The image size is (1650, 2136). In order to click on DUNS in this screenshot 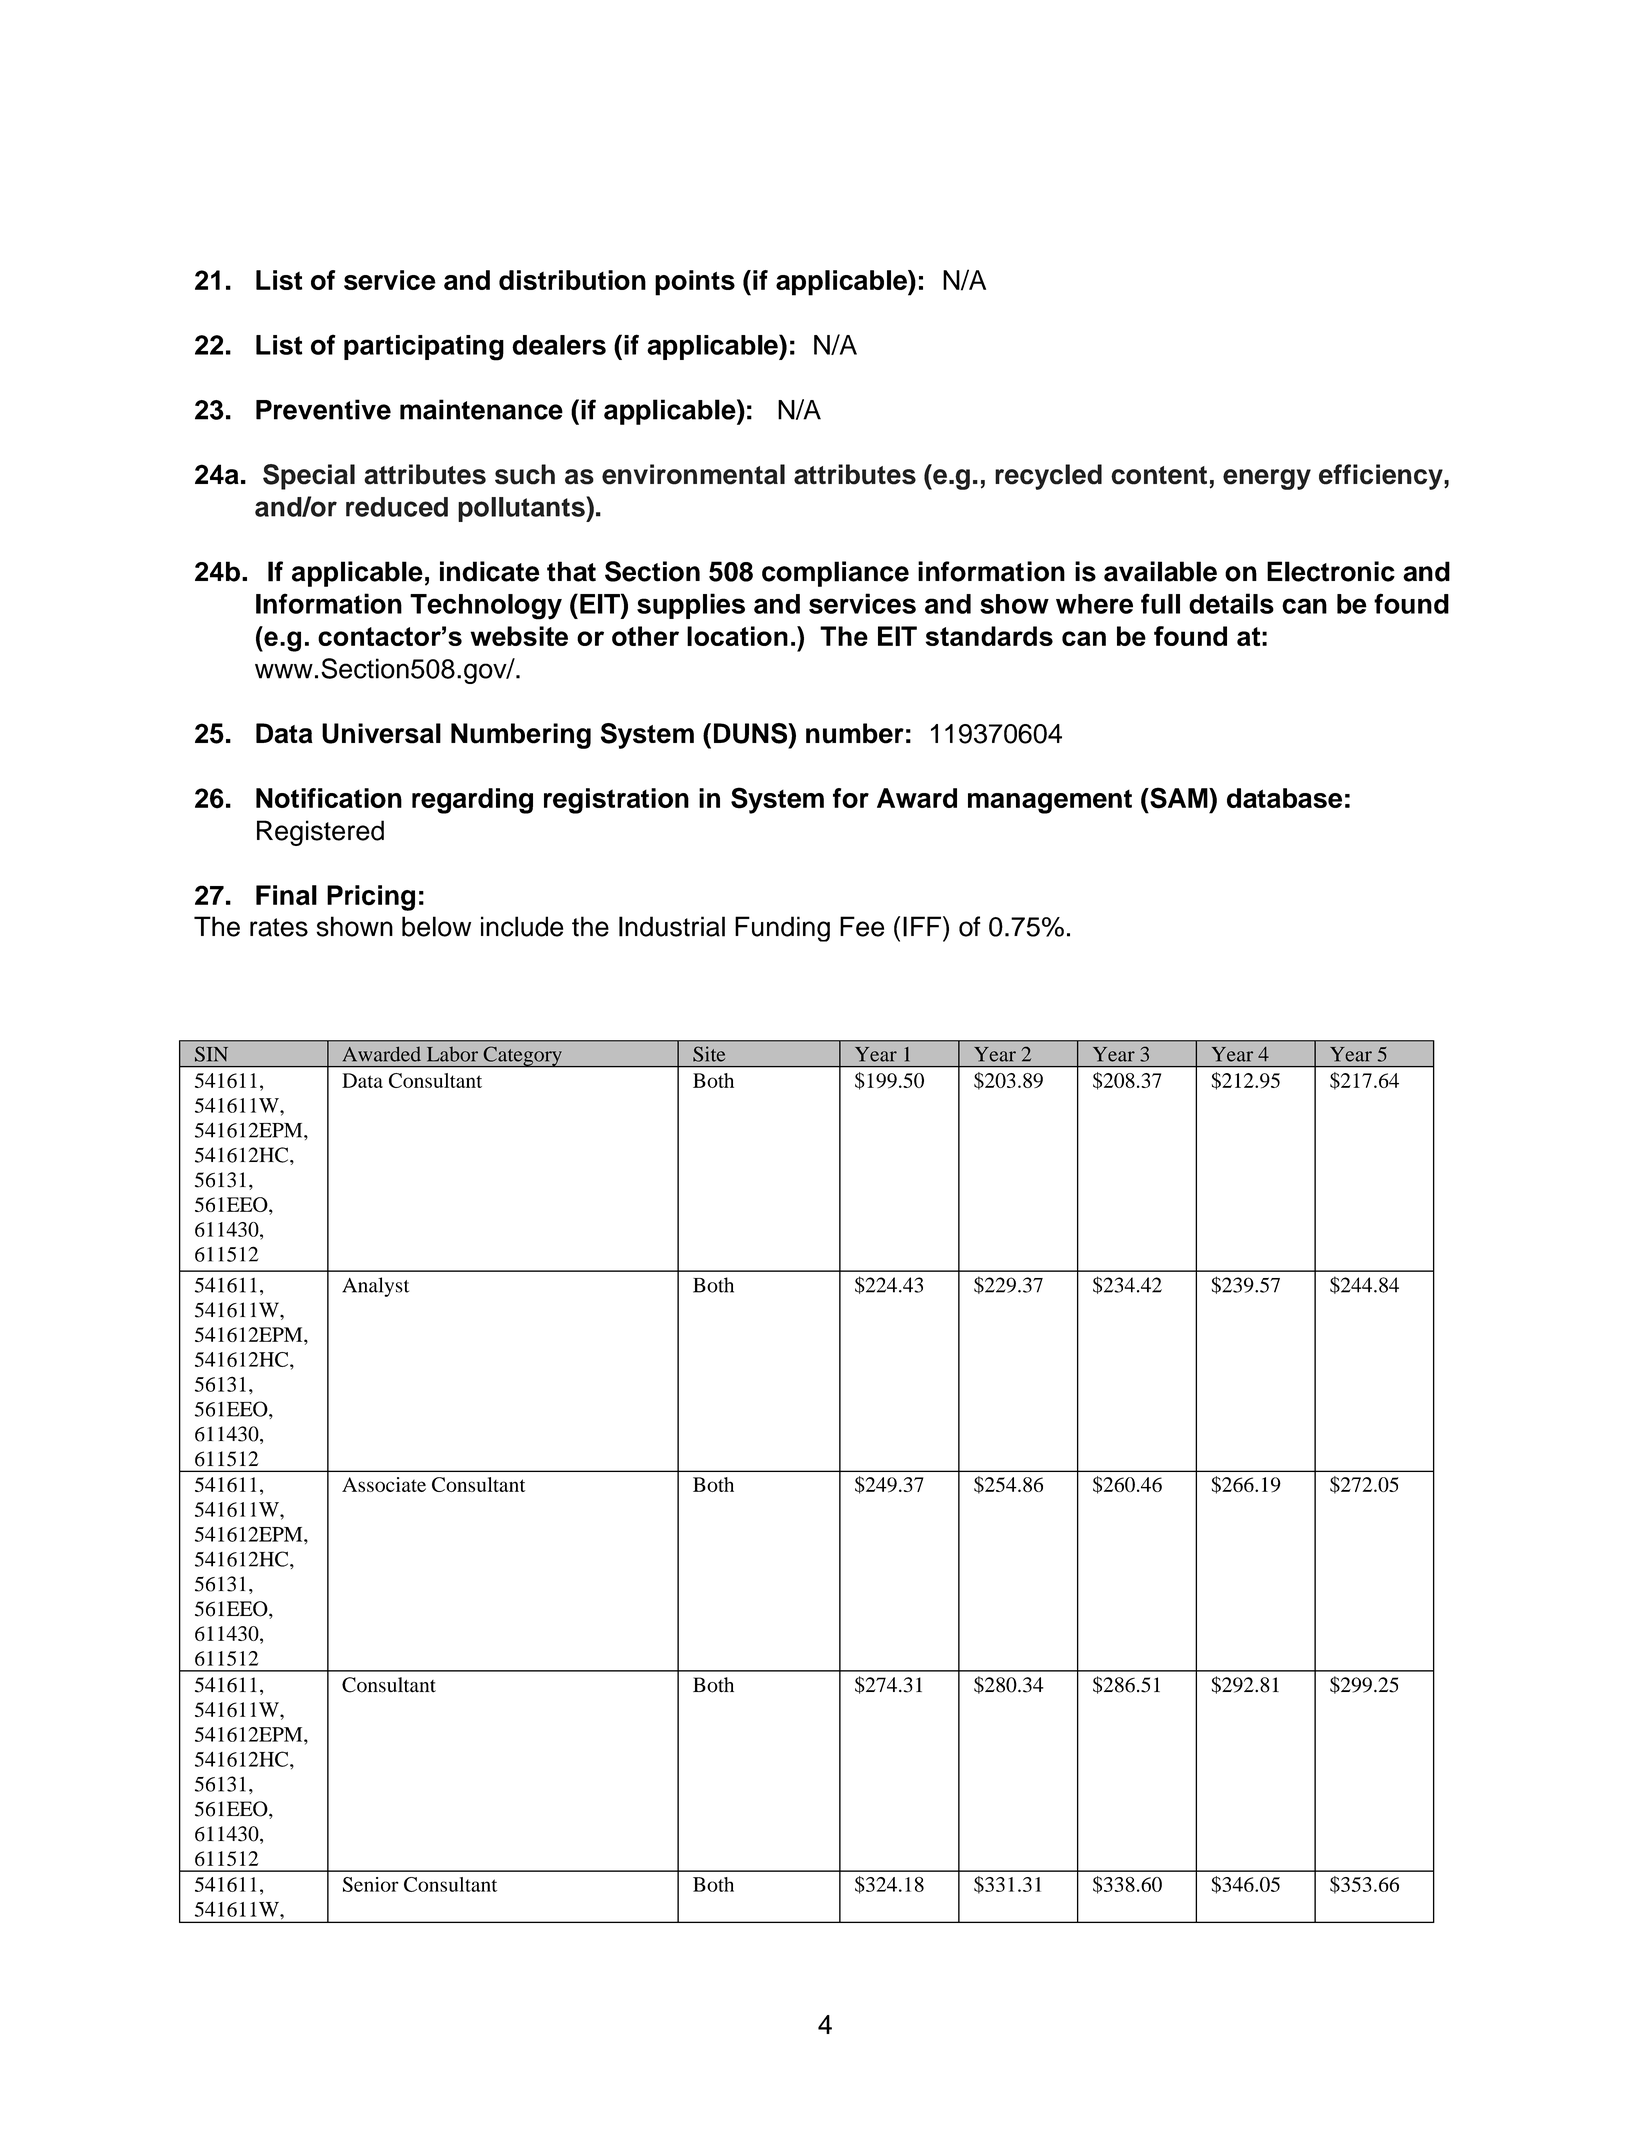, I will do `click(752, 733)`.
